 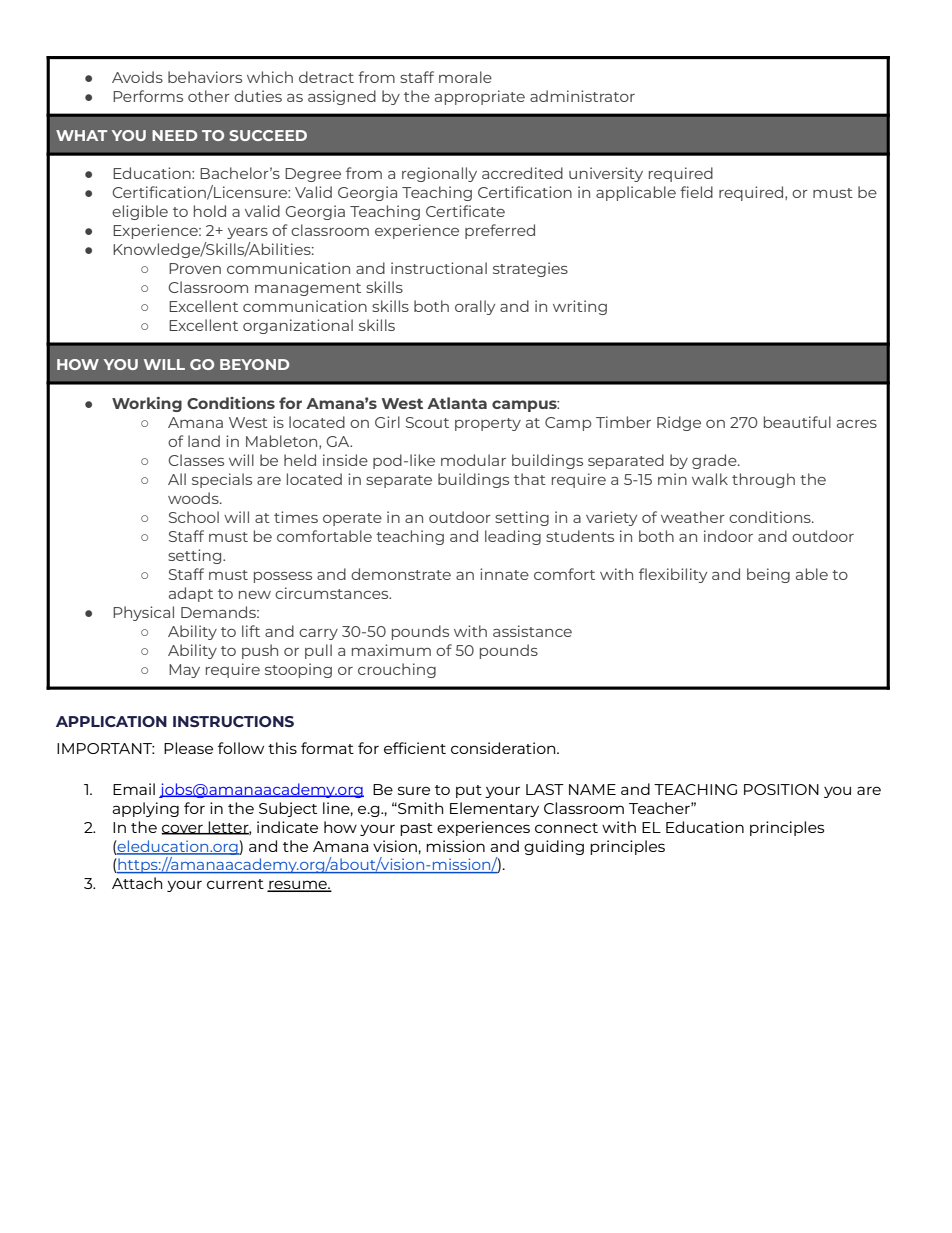 I want to click on orally, so click(x=475, y=307).
